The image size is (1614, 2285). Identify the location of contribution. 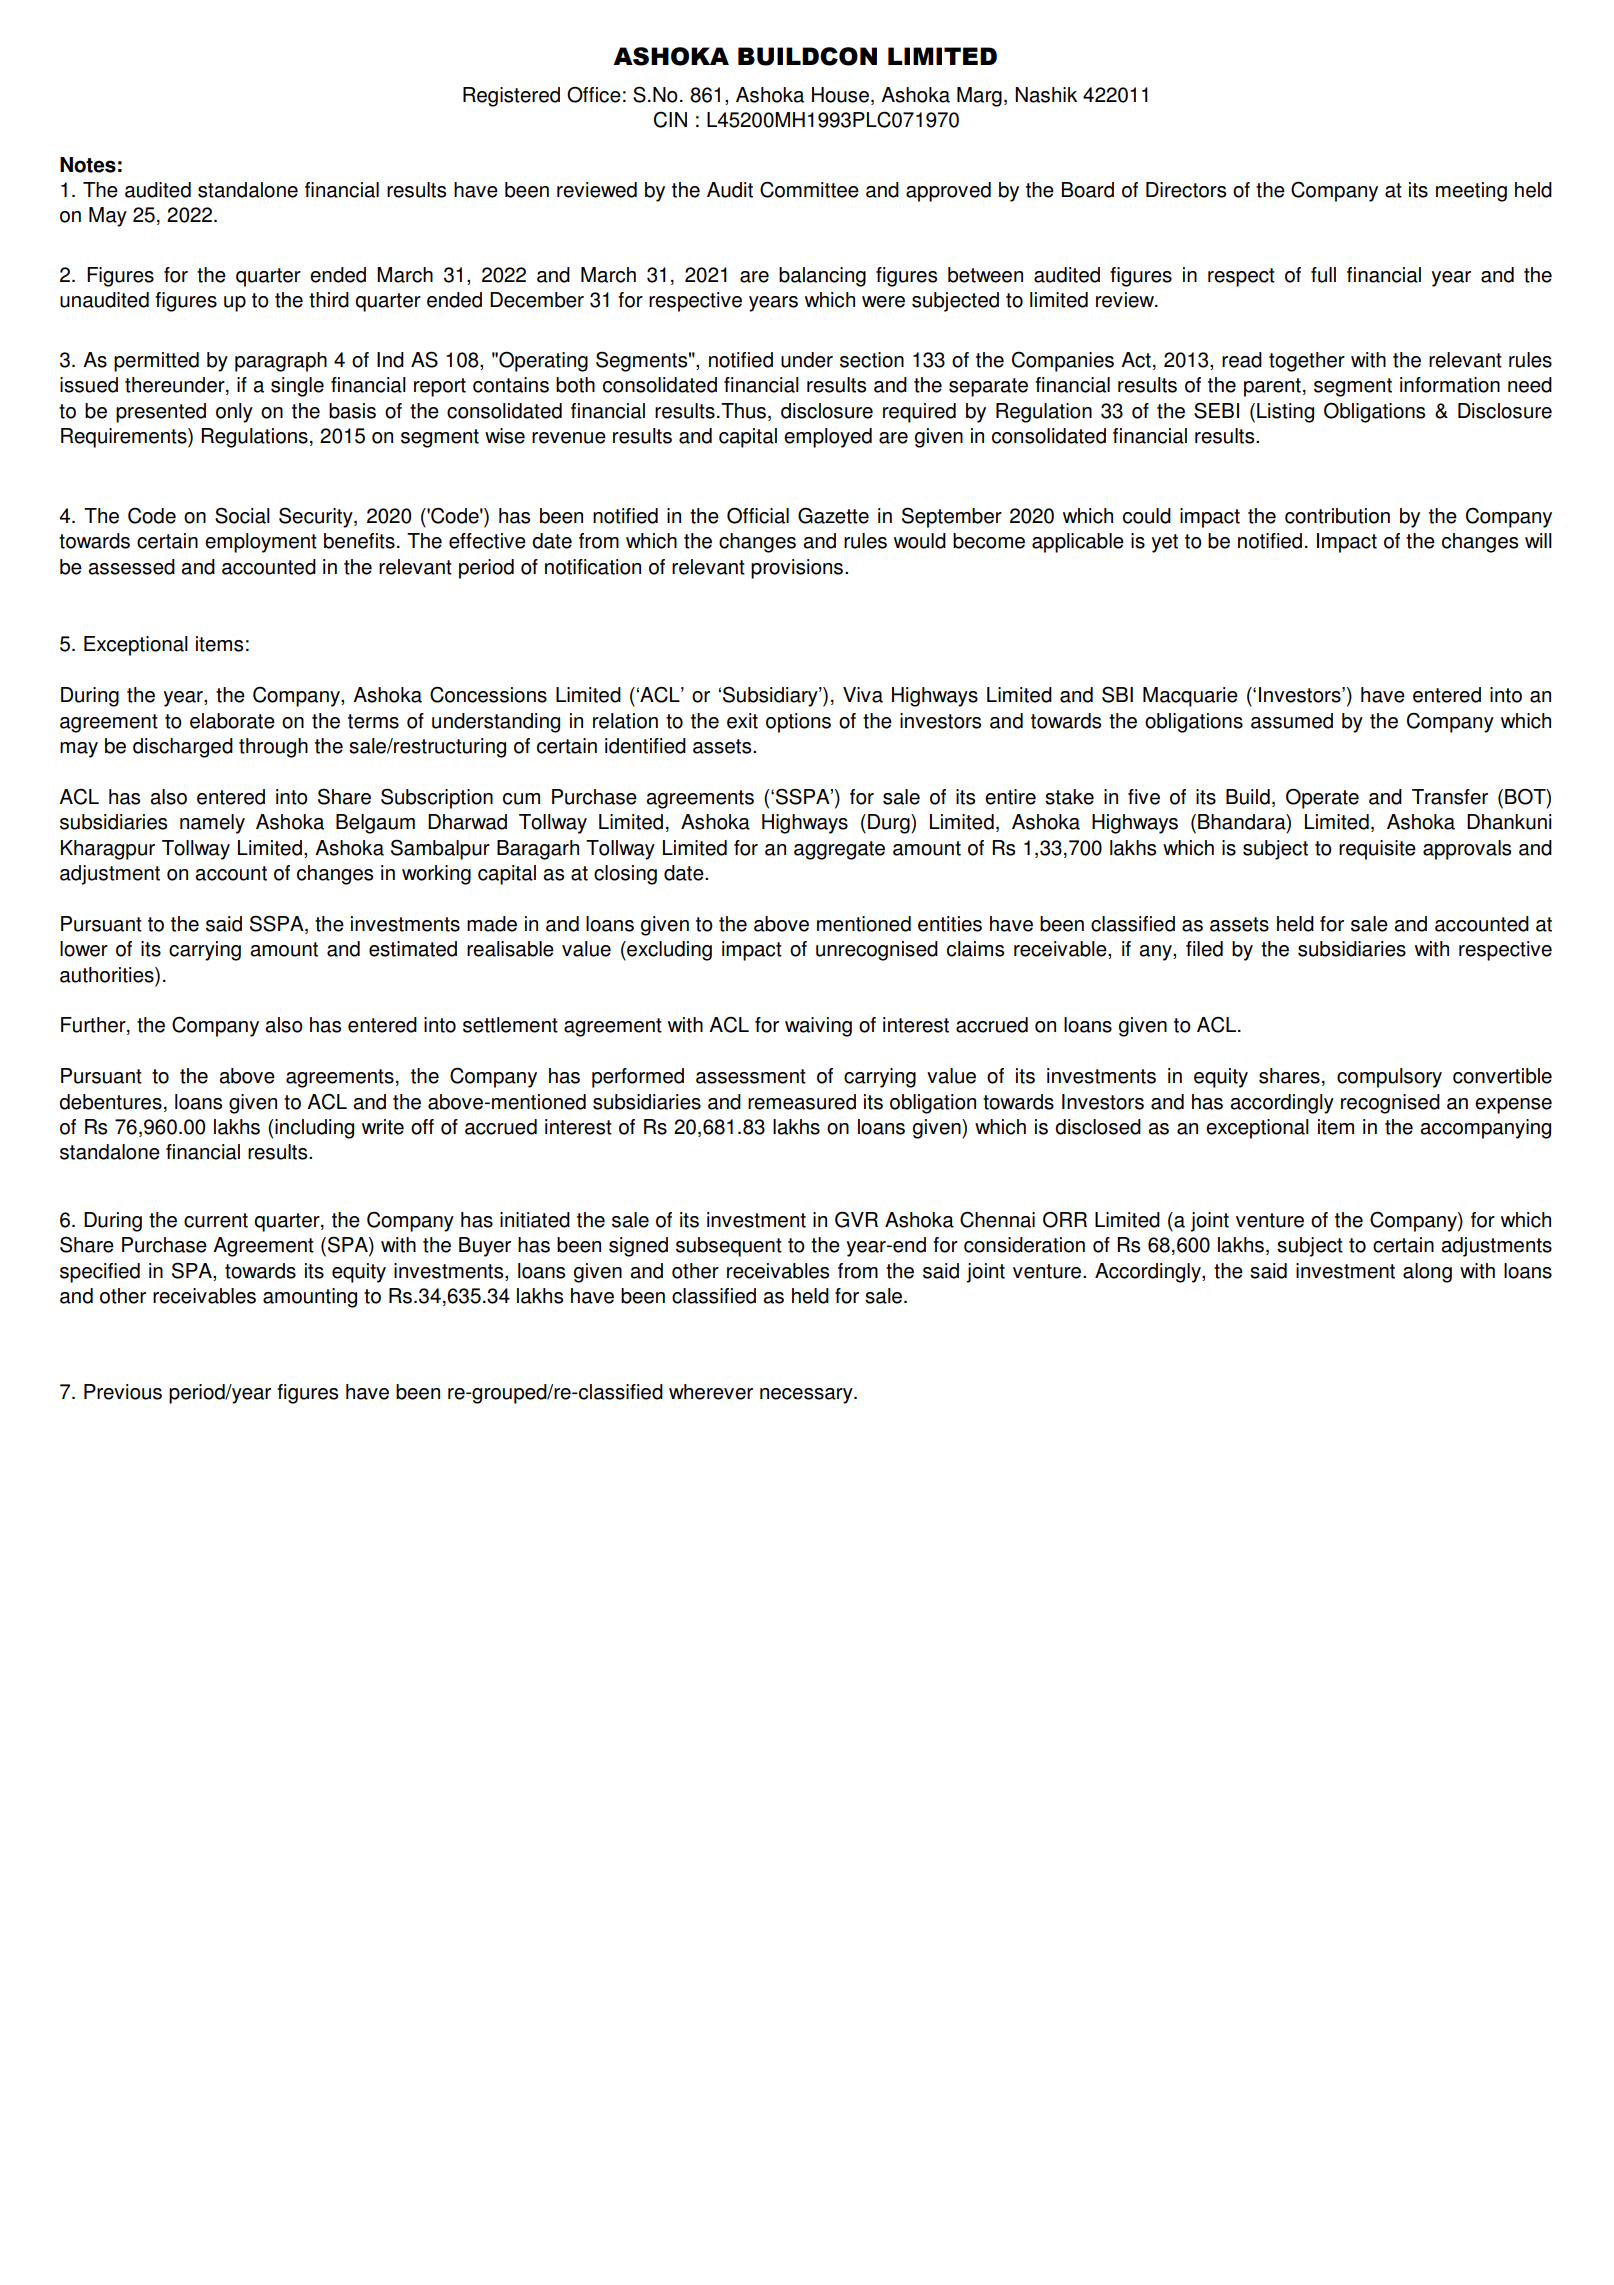
(1337, 516).
